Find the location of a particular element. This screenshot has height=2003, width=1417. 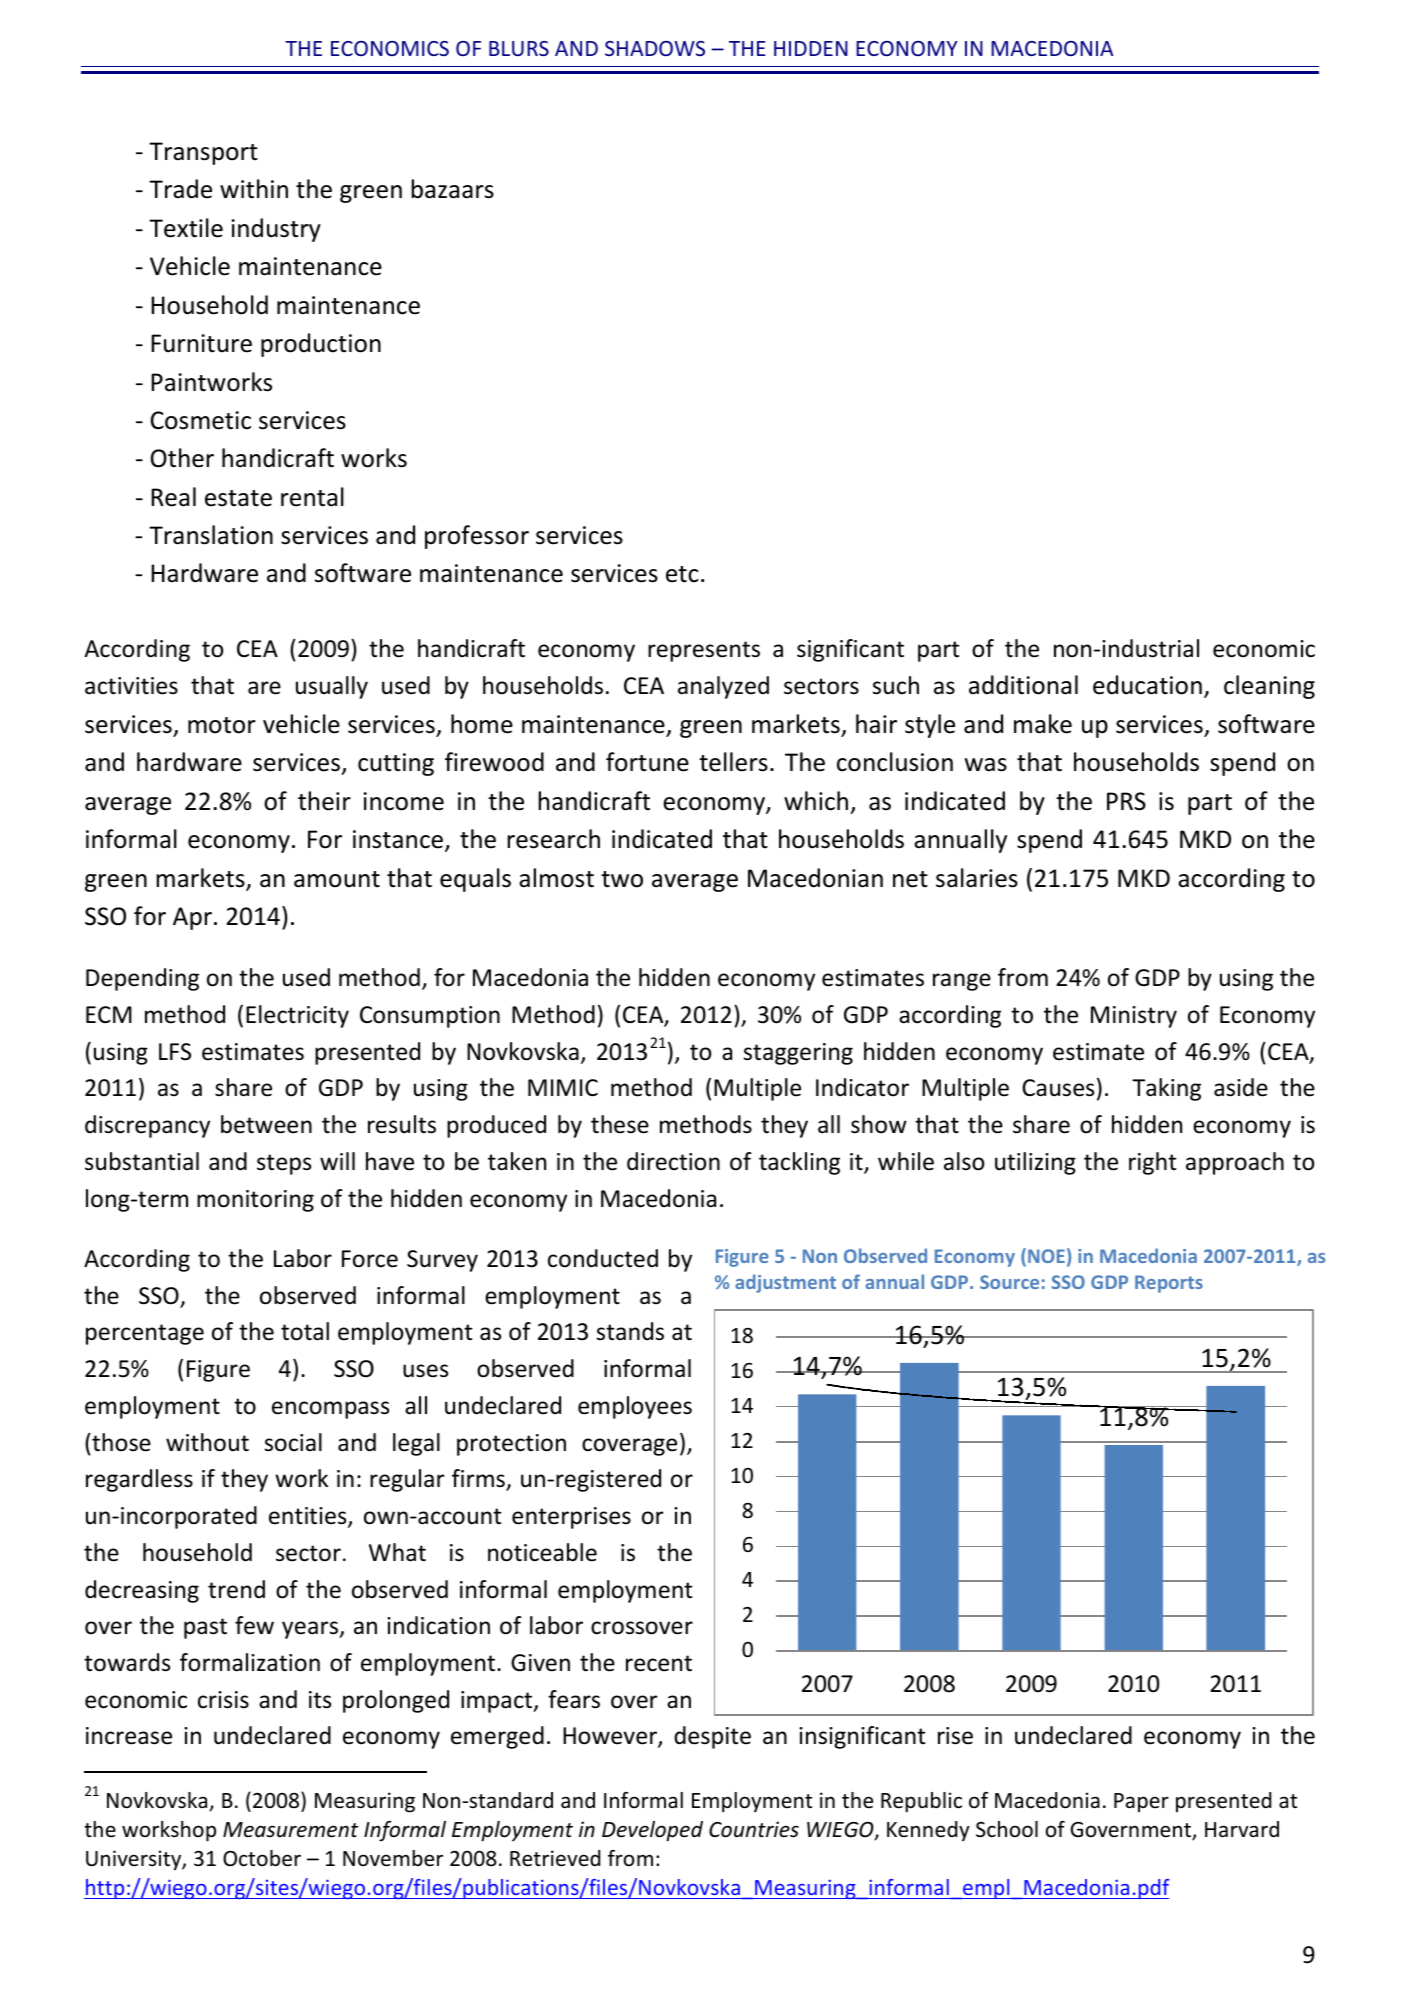

Transport is located at coordinates (203, 153).
